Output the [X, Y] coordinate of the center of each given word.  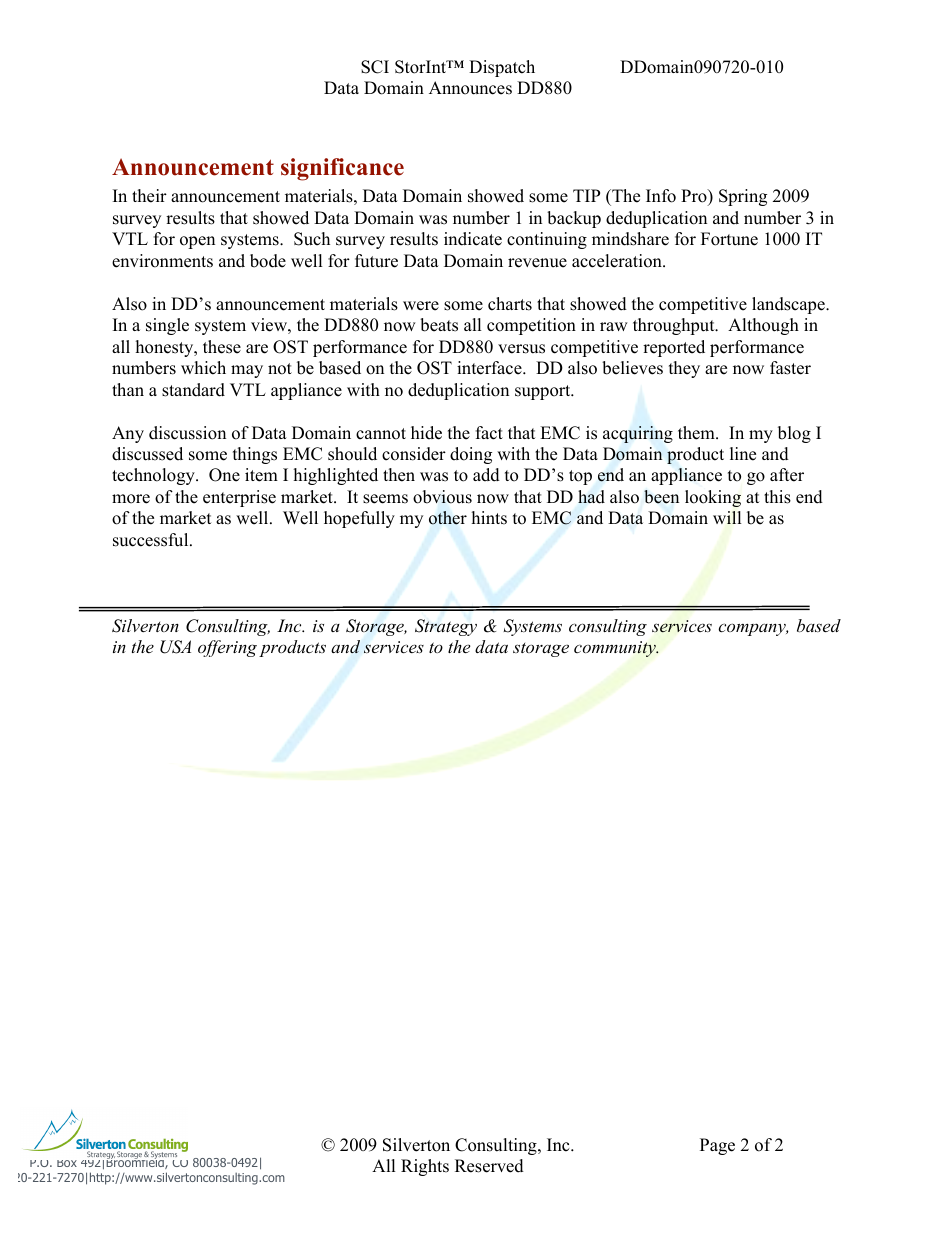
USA [175, 647]
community [616, 649]
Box [67, 1163]
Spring [743, 197]
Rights [425, 1167]
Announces [470, 88]
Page [717, 1146]
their [149, 196]
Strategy [446, 627]
